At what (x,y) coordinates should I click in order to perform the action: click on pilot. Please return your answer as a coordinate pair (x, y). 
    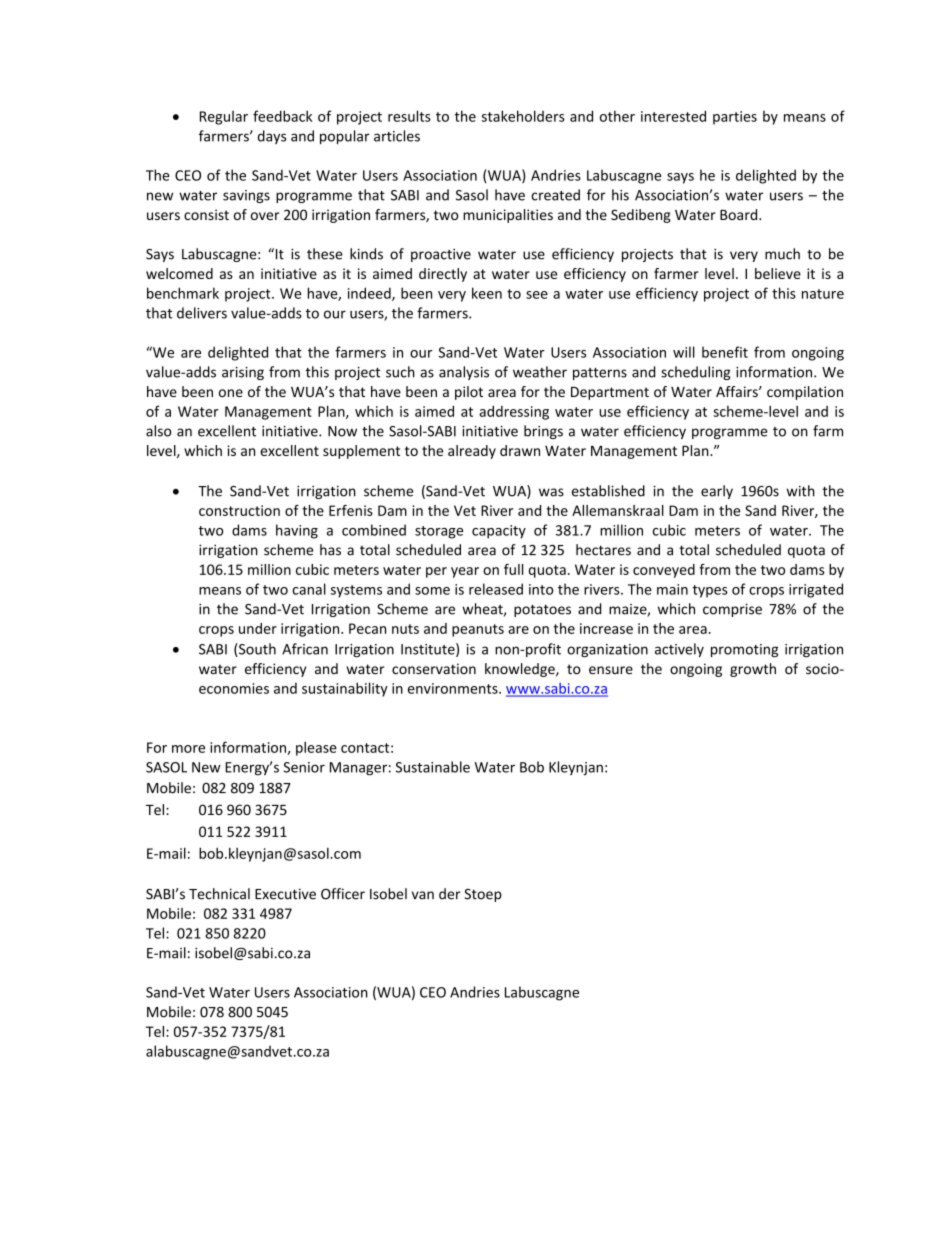
    Looking at the image, I should click on (469, 393).
